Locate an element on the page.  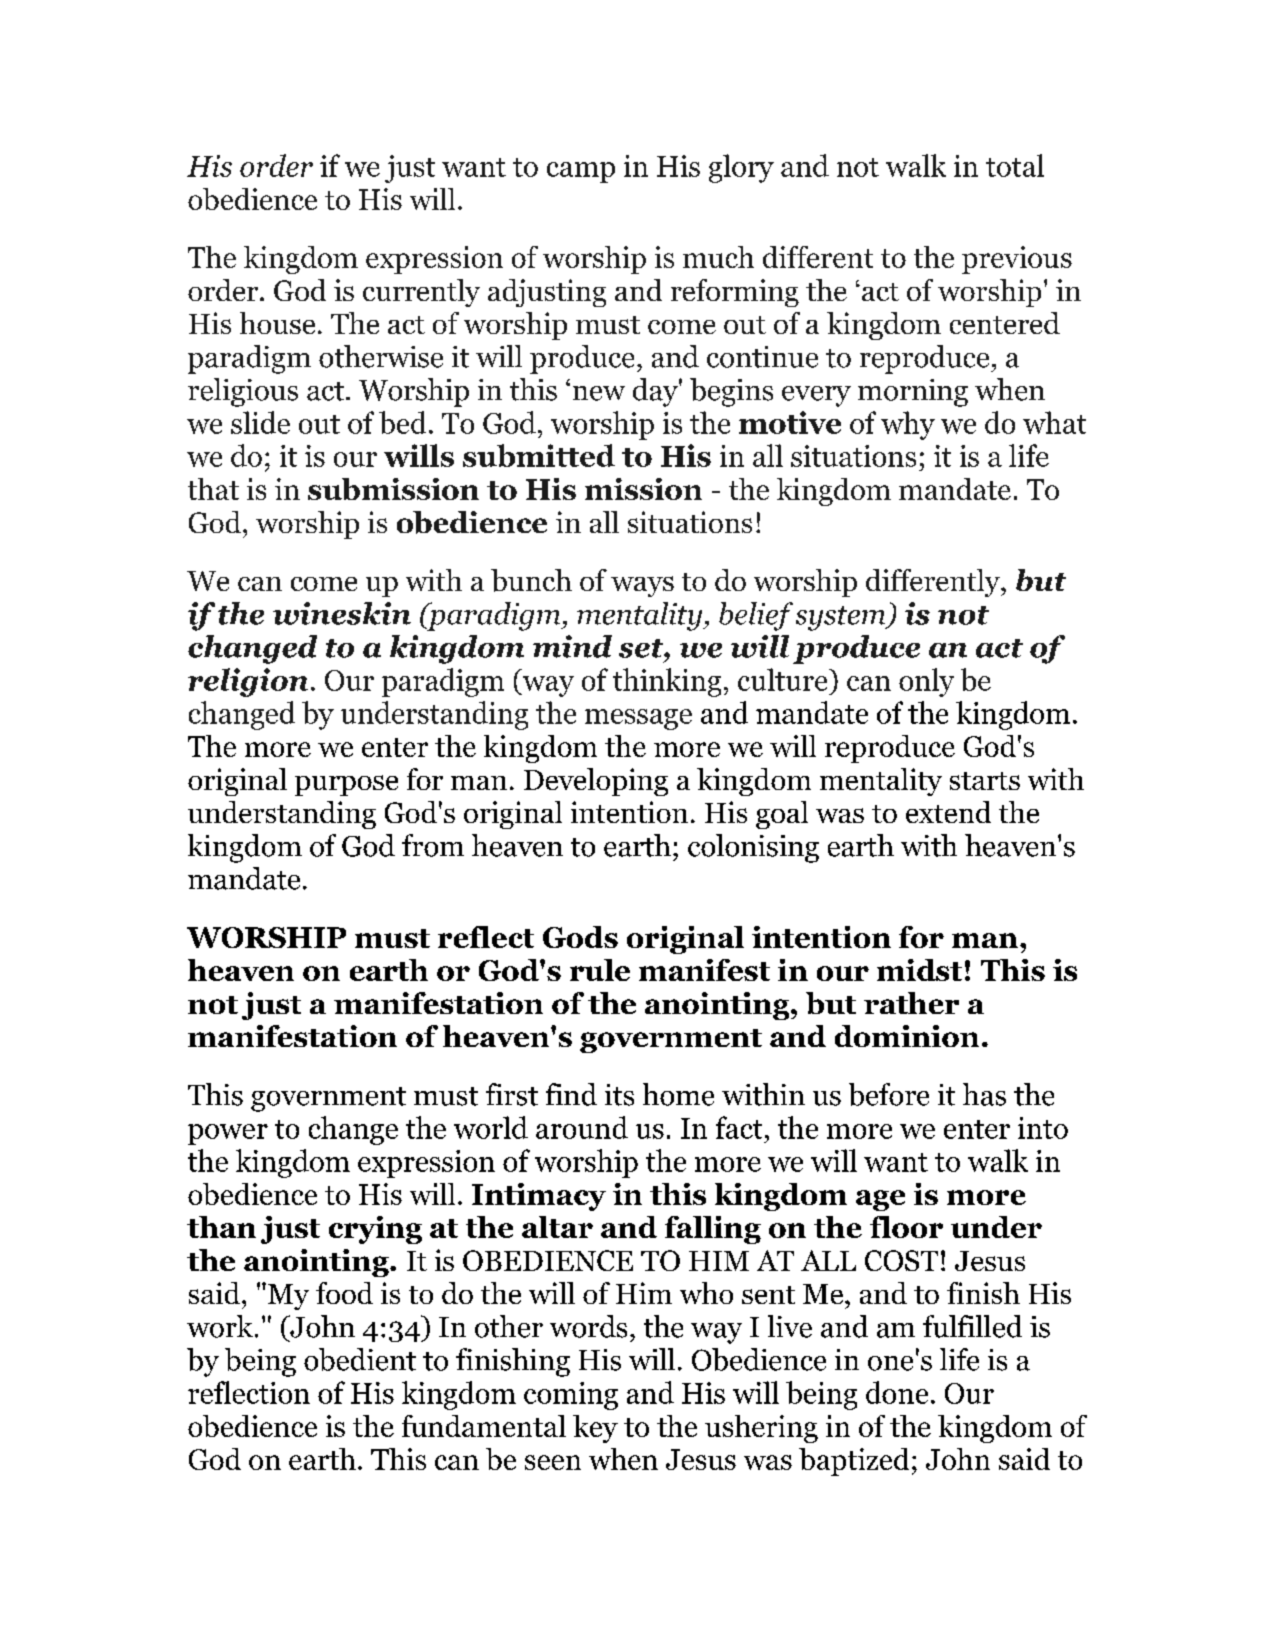
camp is located at coordinates (581, 172).
